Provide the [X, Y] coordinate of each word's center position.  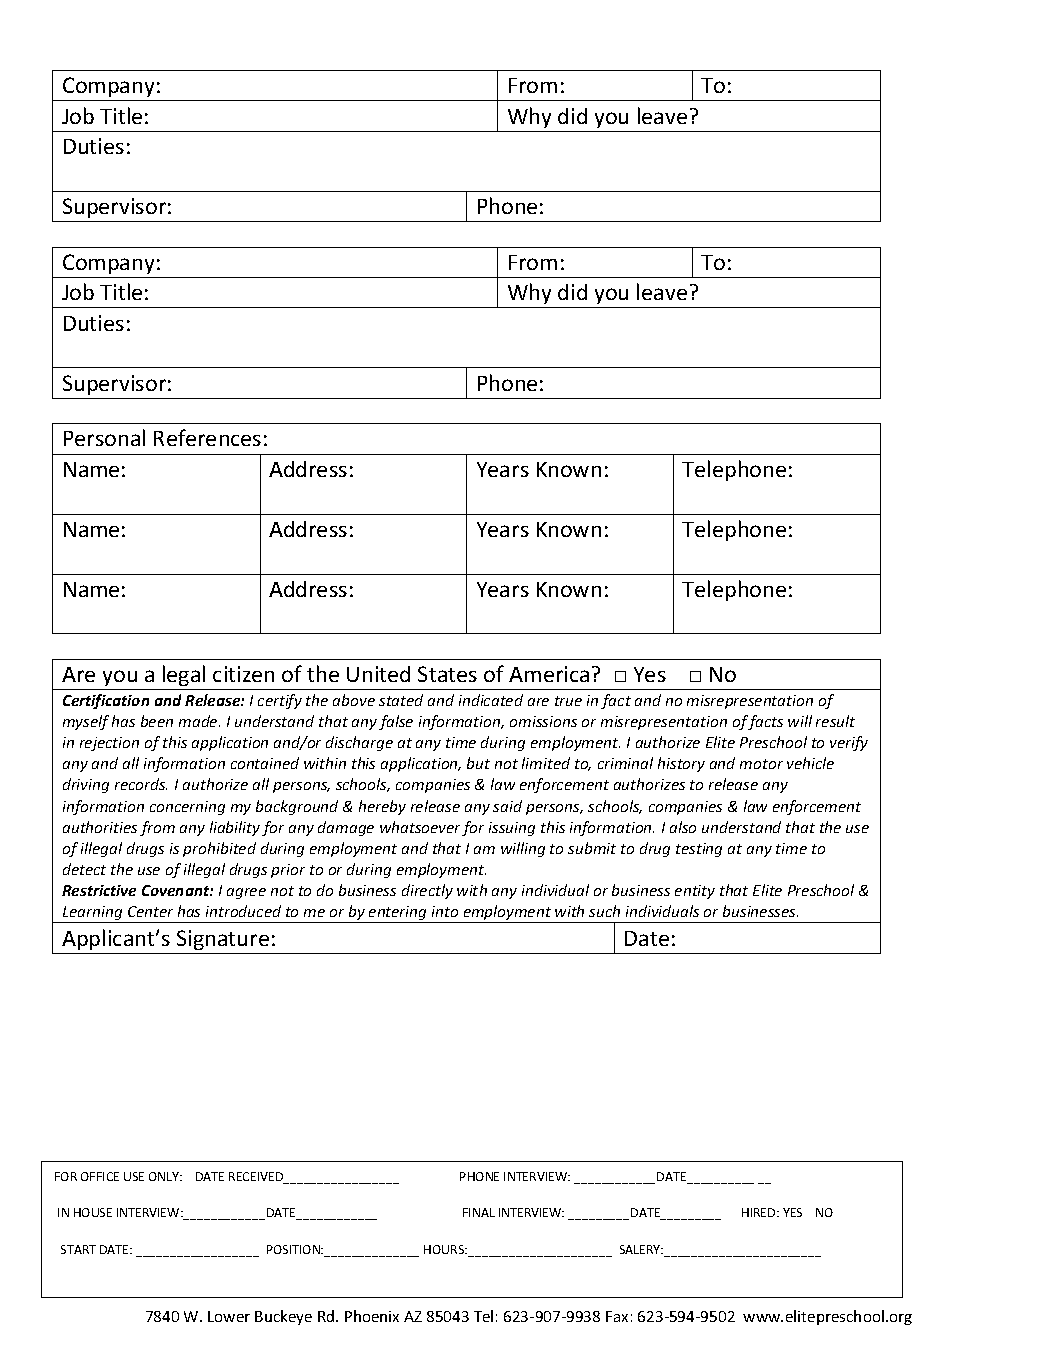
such [604, 911]
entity [695, 892]
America [549, 674]
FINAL [479, 1212]
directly [427, 891]
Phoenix [372, 1316]
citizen [243, 674]
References [207, 437]
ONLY [165, 1176]
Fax [617, 1316]
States [447, 674]
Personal [104, 437]
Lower [229, 1316]
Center [150, 911]
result [835, 721]
